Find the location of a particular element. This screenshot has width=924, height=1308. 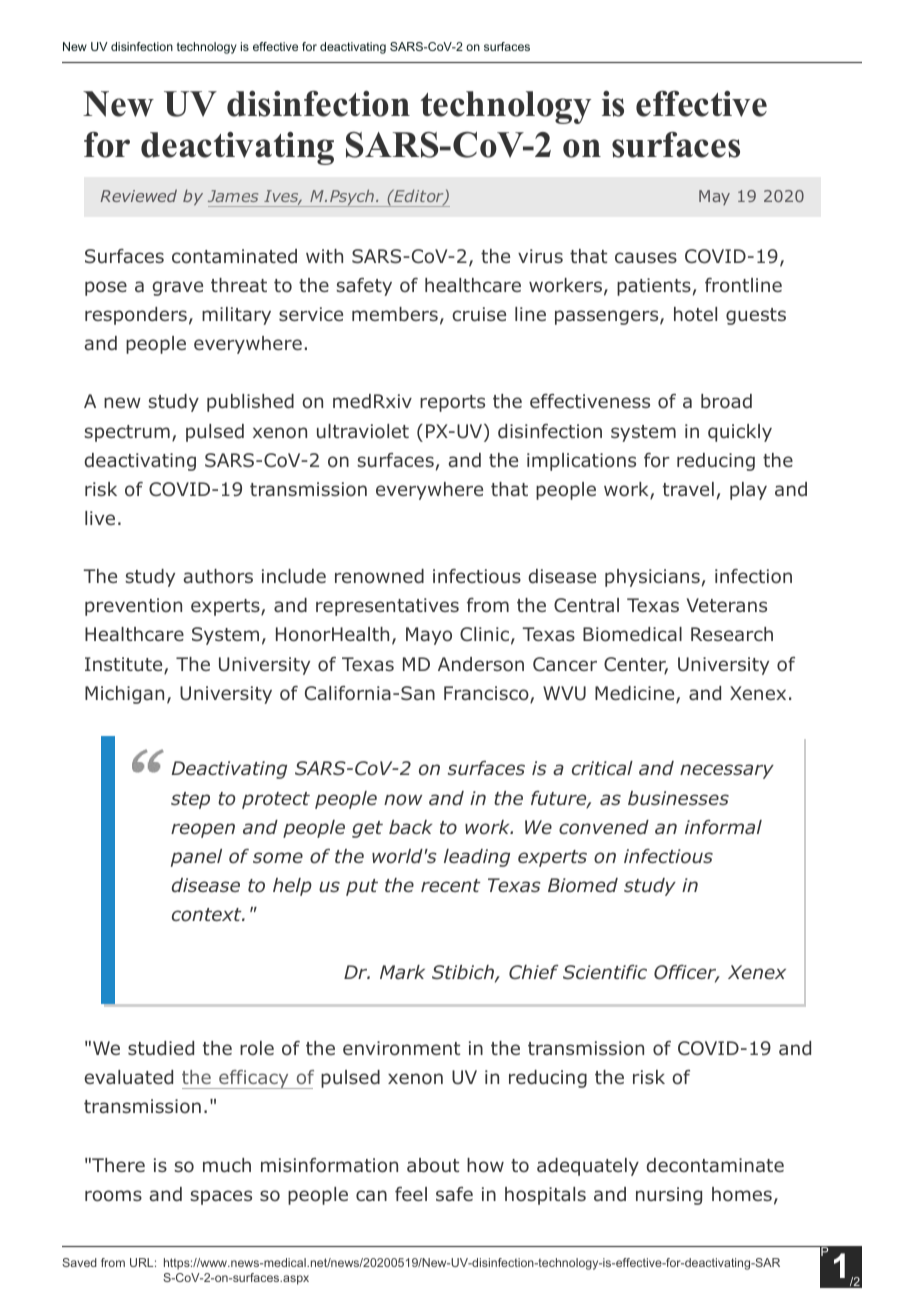

Officer is located at coordinates (686, 974).
